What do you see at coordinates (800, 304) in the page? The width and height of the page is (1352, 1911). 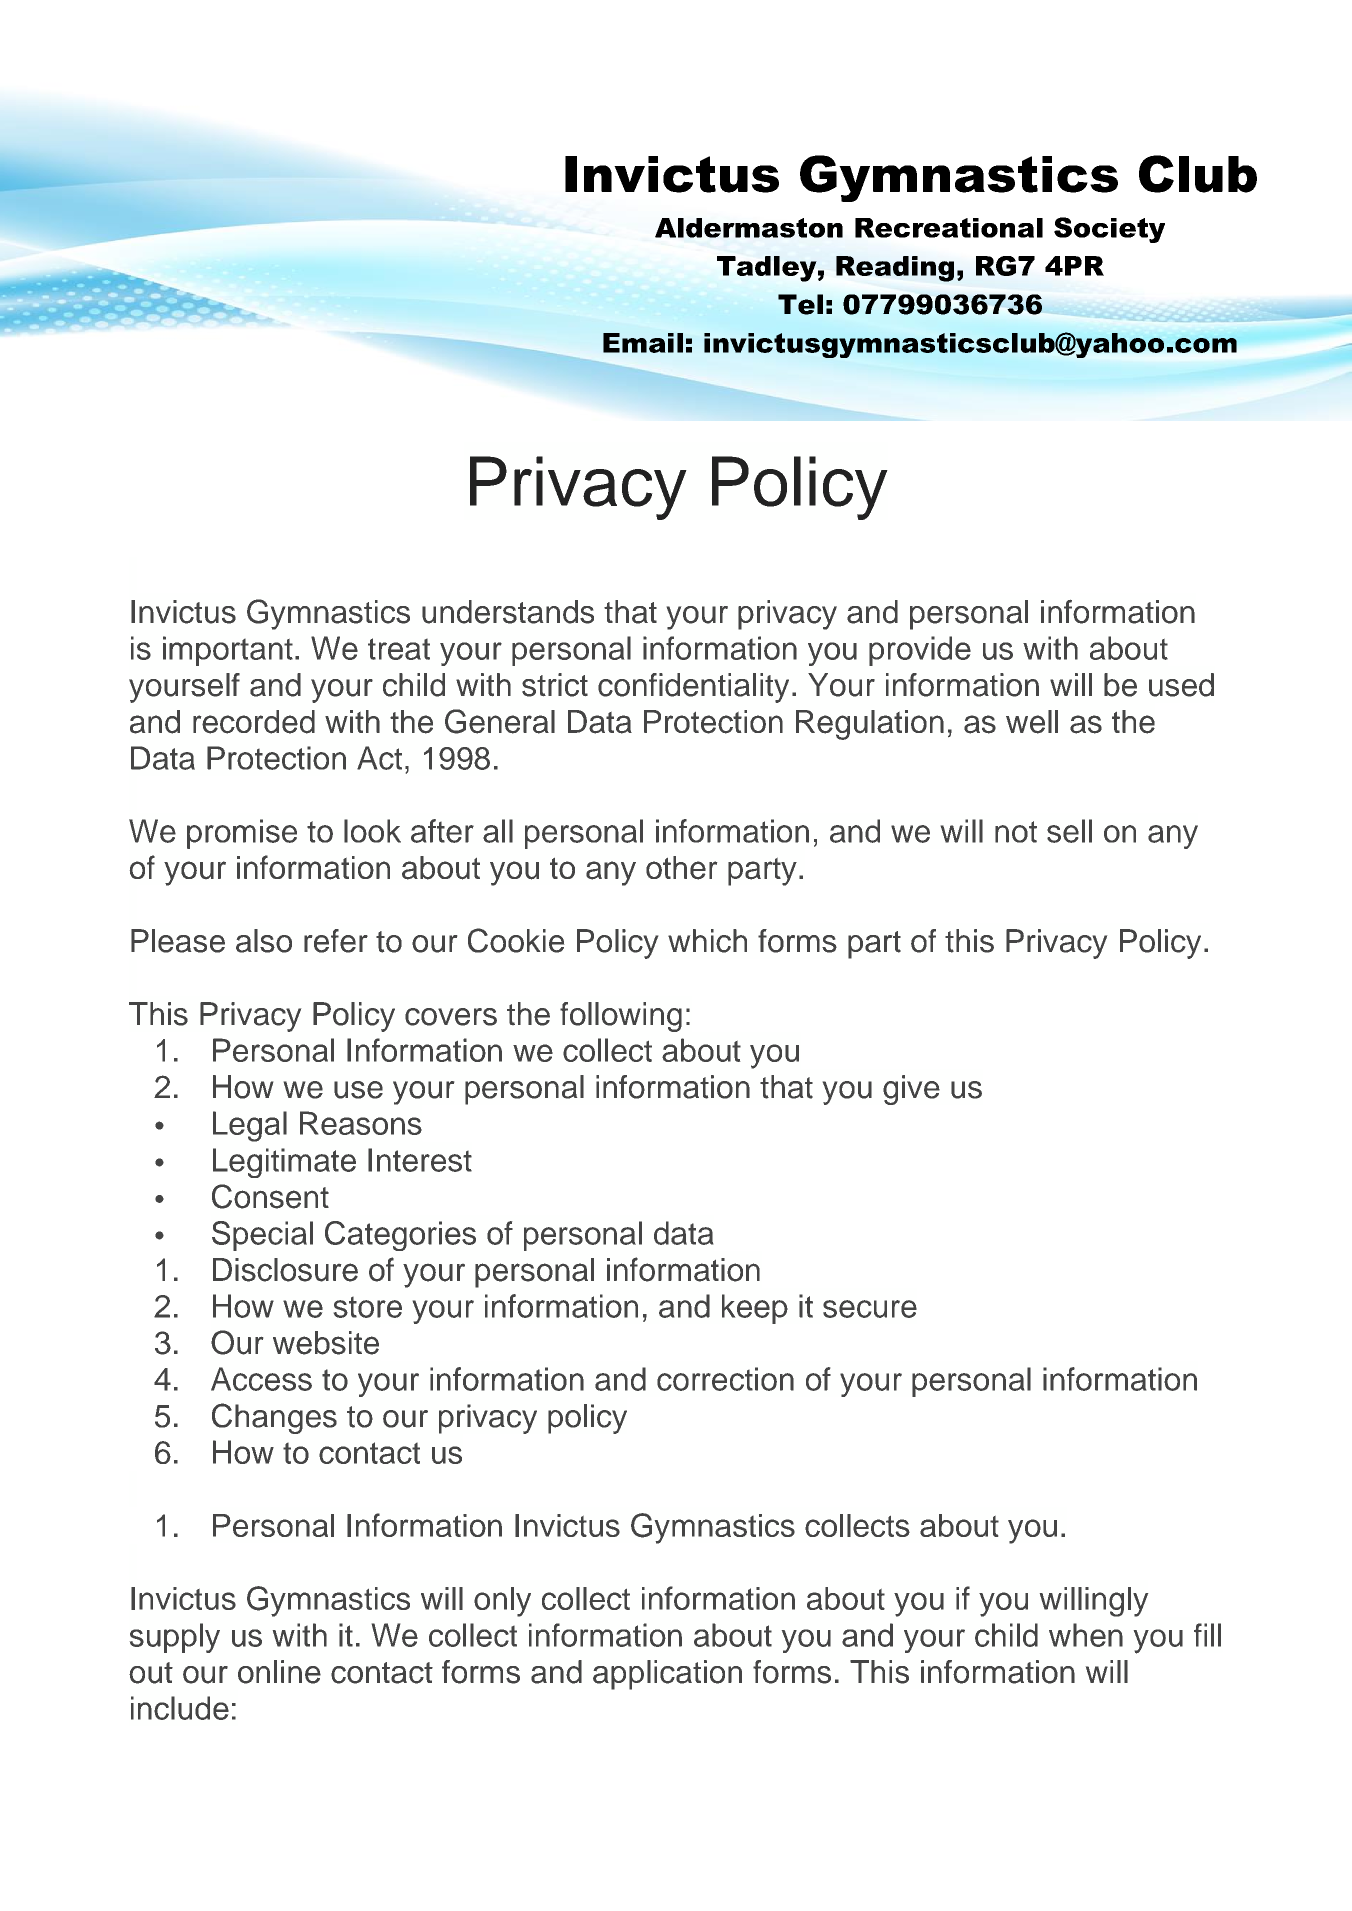 I see `Tel` at bounding box center [800, 304].
